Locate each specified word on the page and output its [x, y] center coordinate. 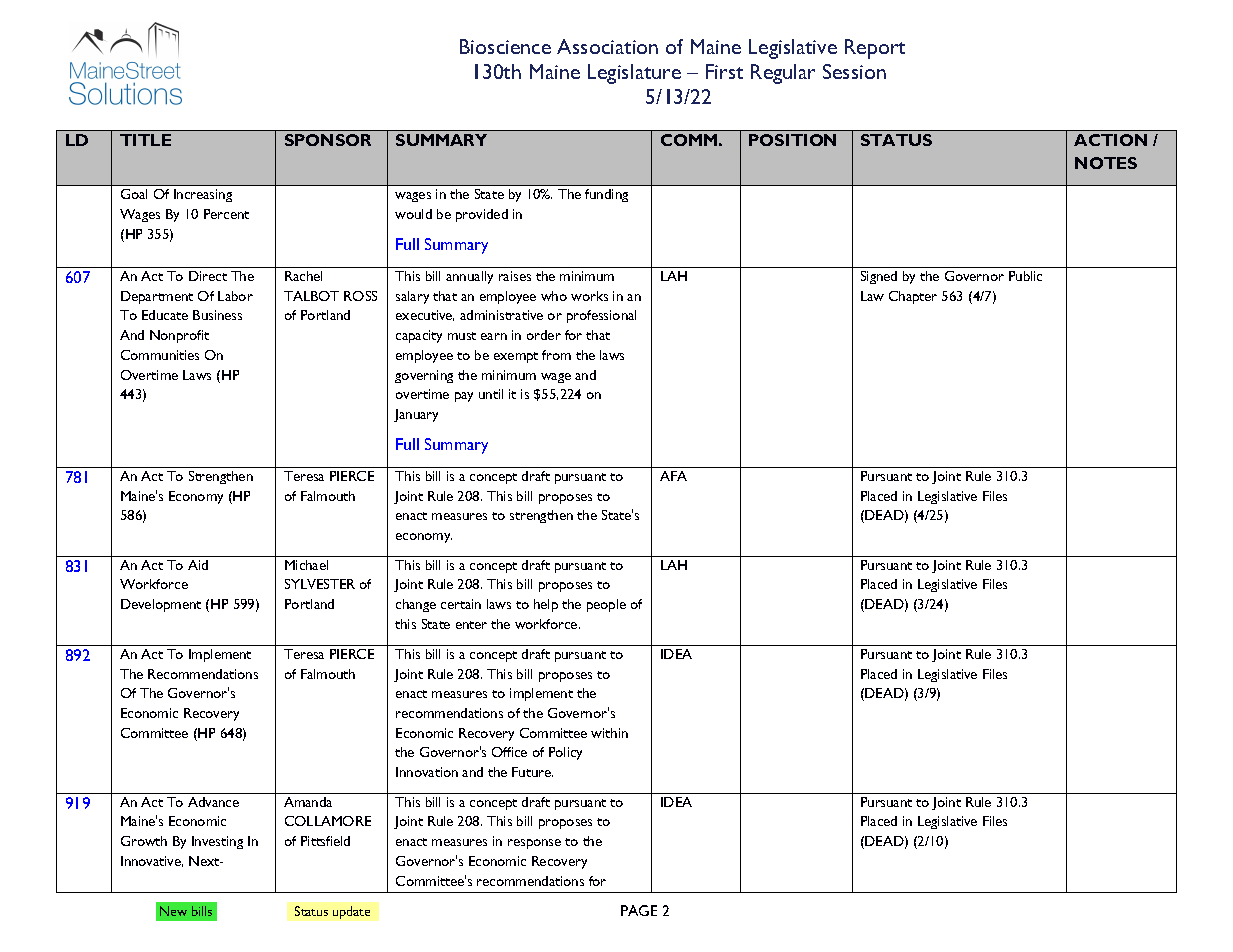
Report [875, 49]
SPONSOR [328, 140]
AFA [673, 476]
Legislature [634, 74]
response [534, 844]
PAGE [639, 910]
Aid [198, 565]
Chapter [913, 297]
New [173, 911]
